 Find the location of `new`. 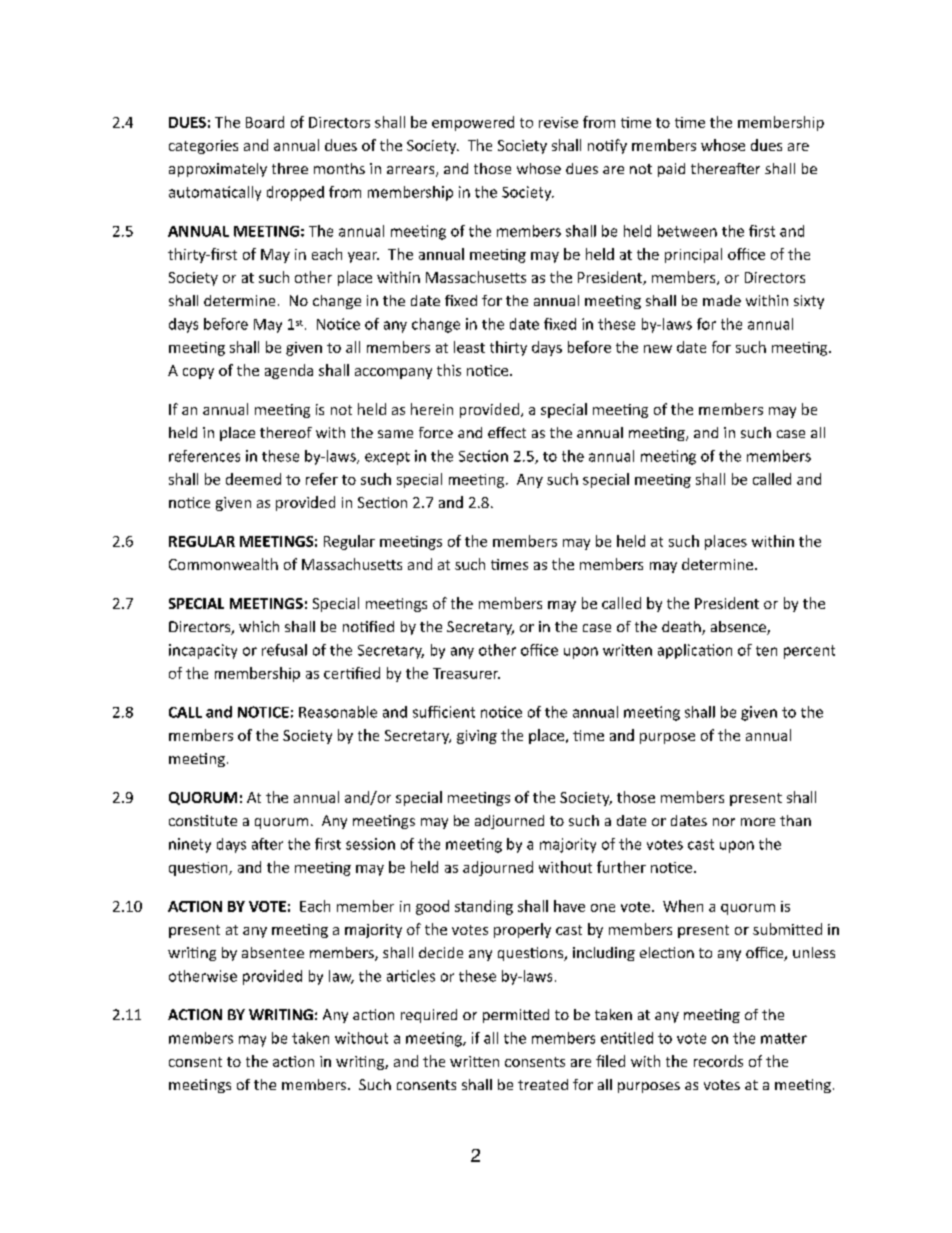

new is located at coordinates (658, 349).
